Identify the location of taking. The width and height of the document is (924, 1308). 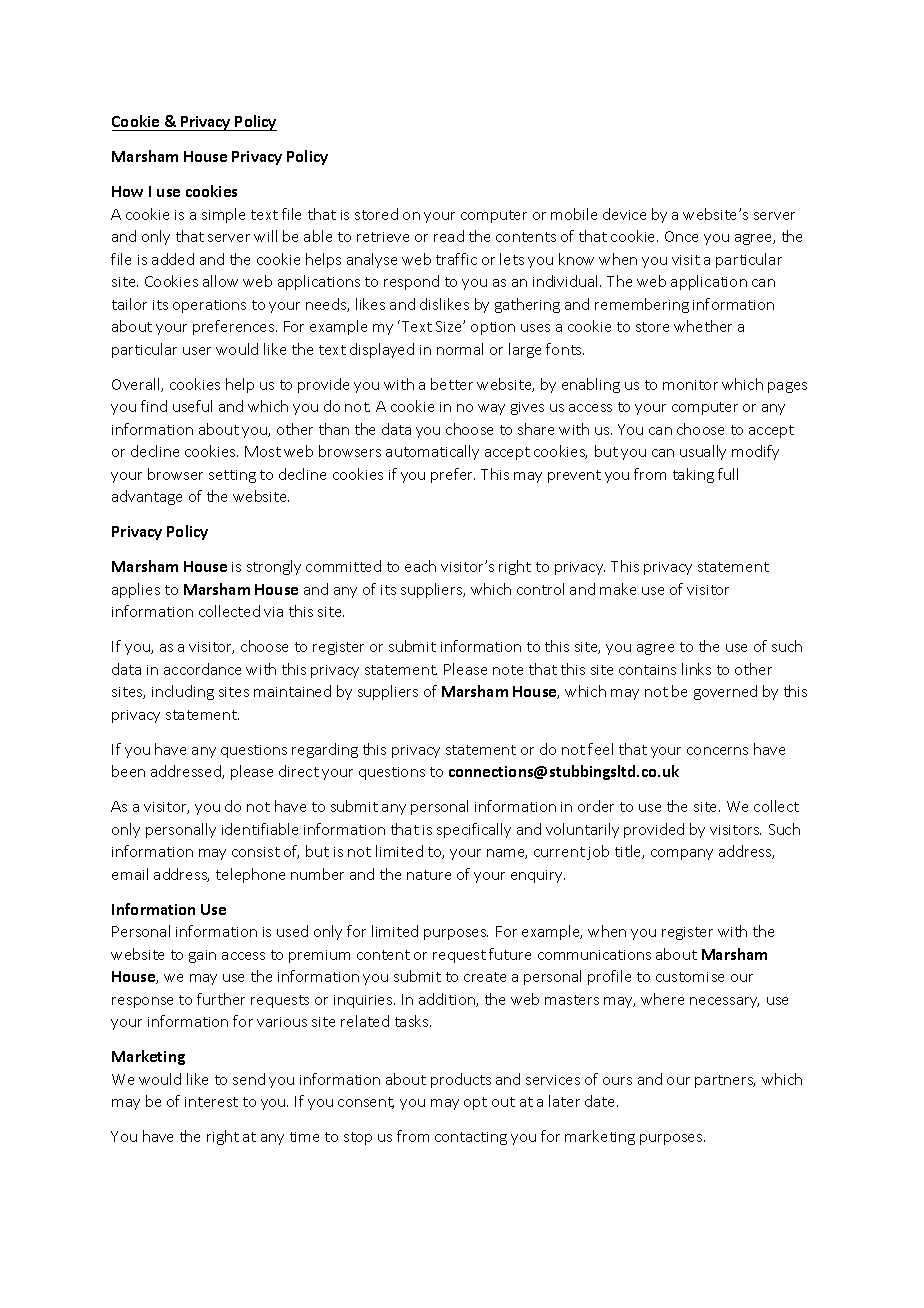
(693, 475).
